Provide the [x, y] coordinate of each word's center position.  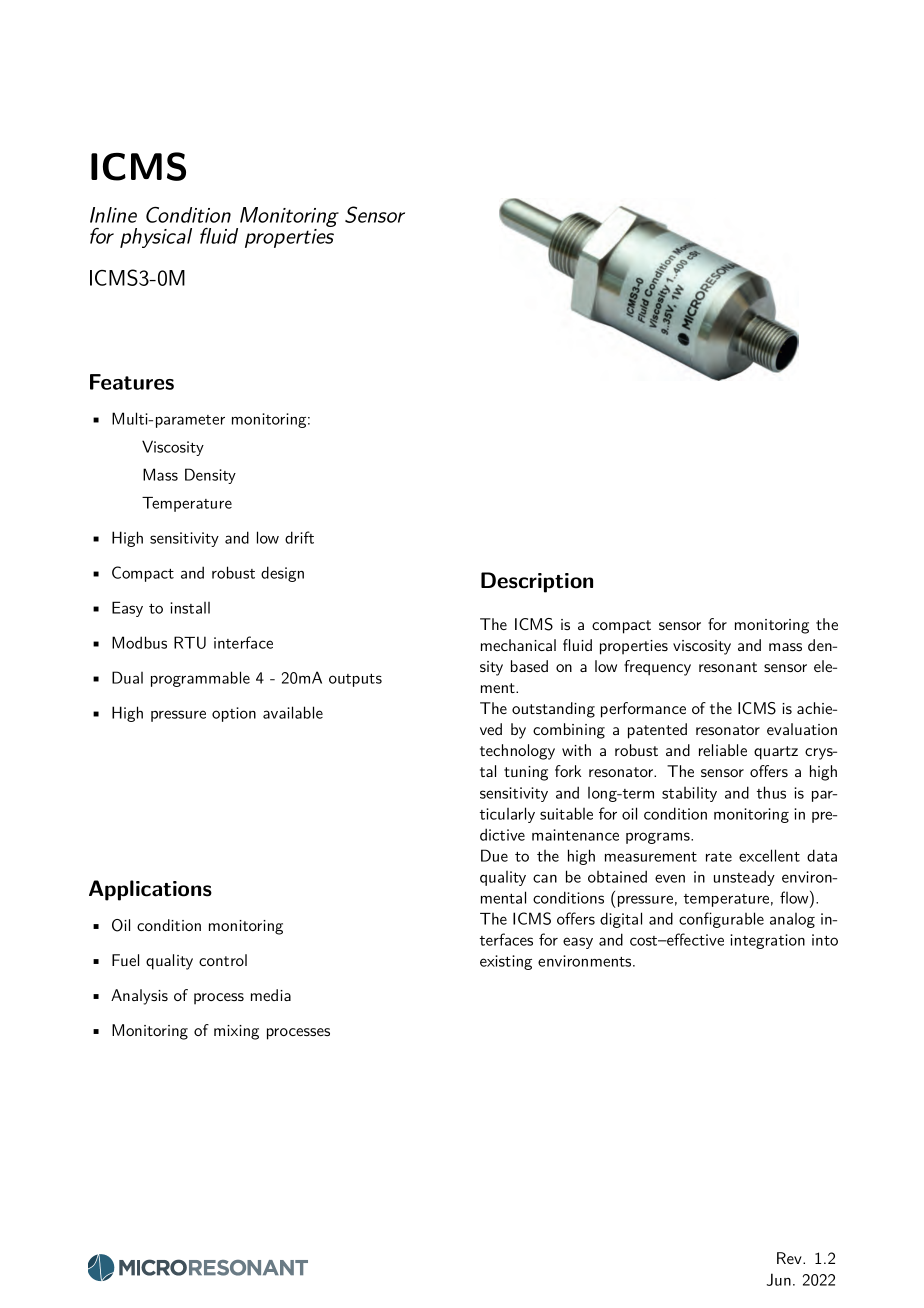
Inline [113, 215]
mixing [236, 1032]
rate [719, 857]
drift [299, 537]
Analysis [139, 997]
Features [132, 382]
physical [156, 238]
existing [506, 962]
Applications [150, 890]
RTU [190, 642]
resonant [728, 667]
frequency [657, 668]
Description [537, 582]
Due [494, 855]
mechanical [518, 645]
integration [767, 941]
